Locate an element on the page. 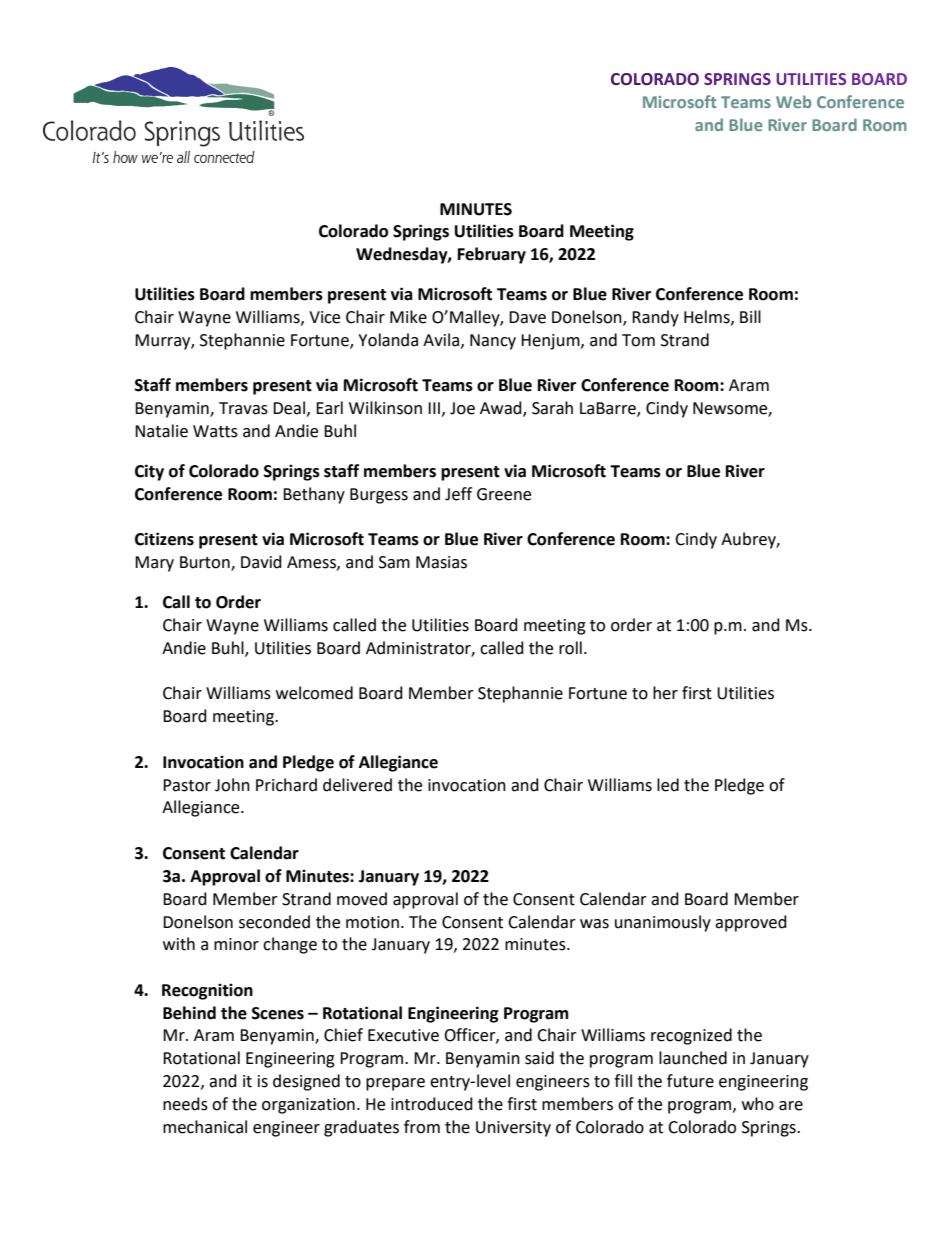 This image has width=952, height=1233. Joe is located at coordinates (462, 408).
